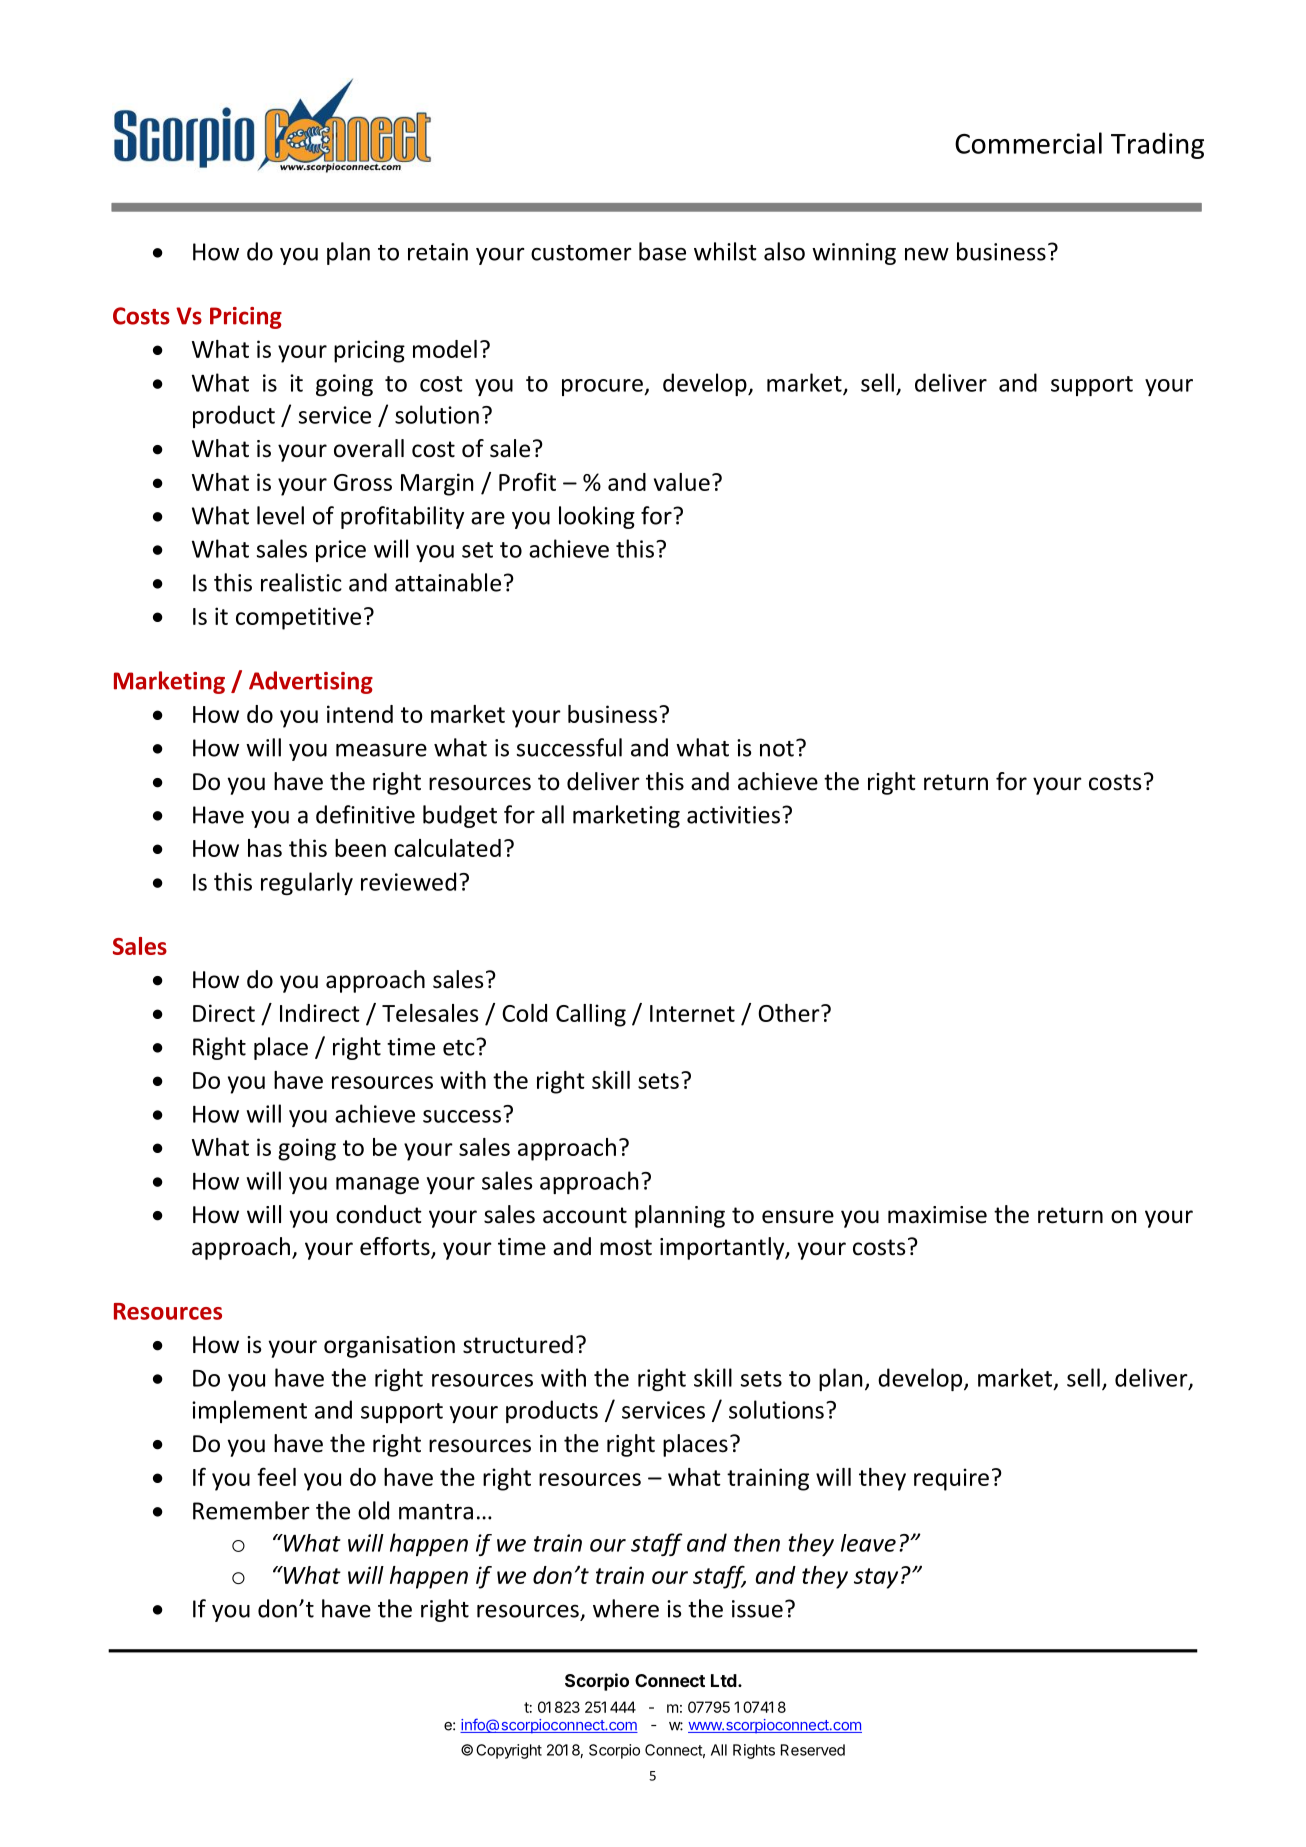  Describe the element at coordinates (363, 482) in the screenshot. I see `Gross` at that location.
